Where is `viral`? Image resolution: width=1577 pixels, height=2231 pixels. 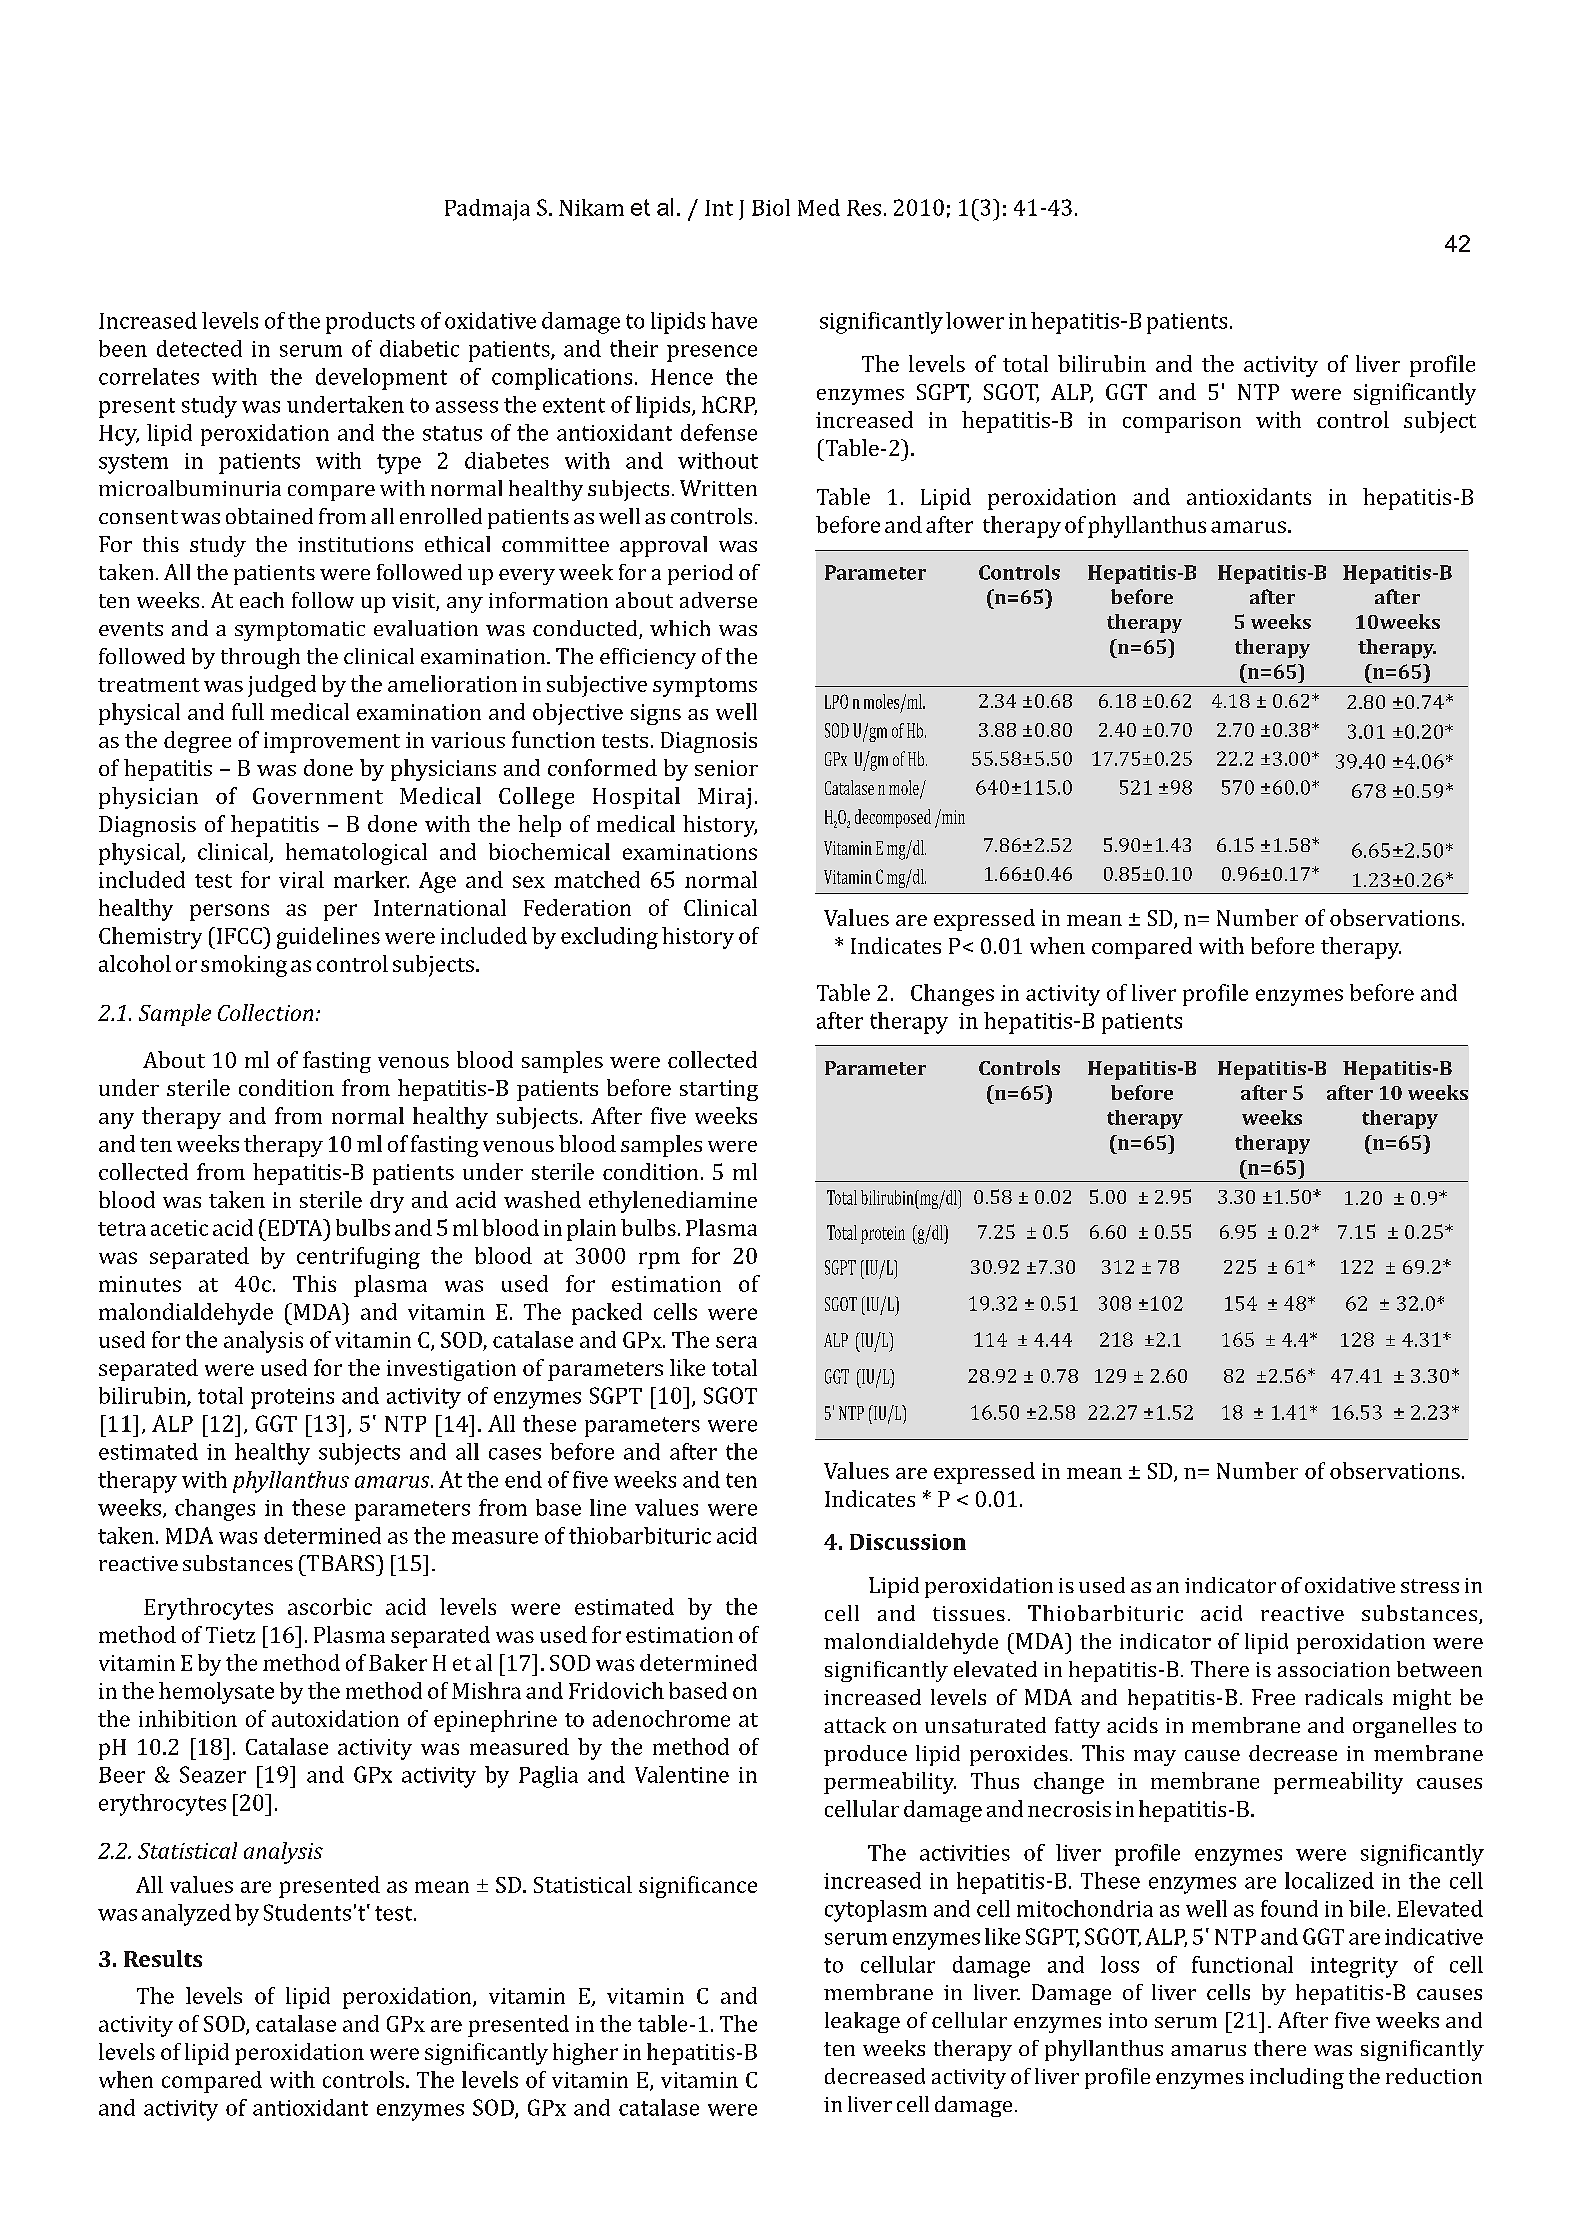
viral is located at coordinates (301, 879).
